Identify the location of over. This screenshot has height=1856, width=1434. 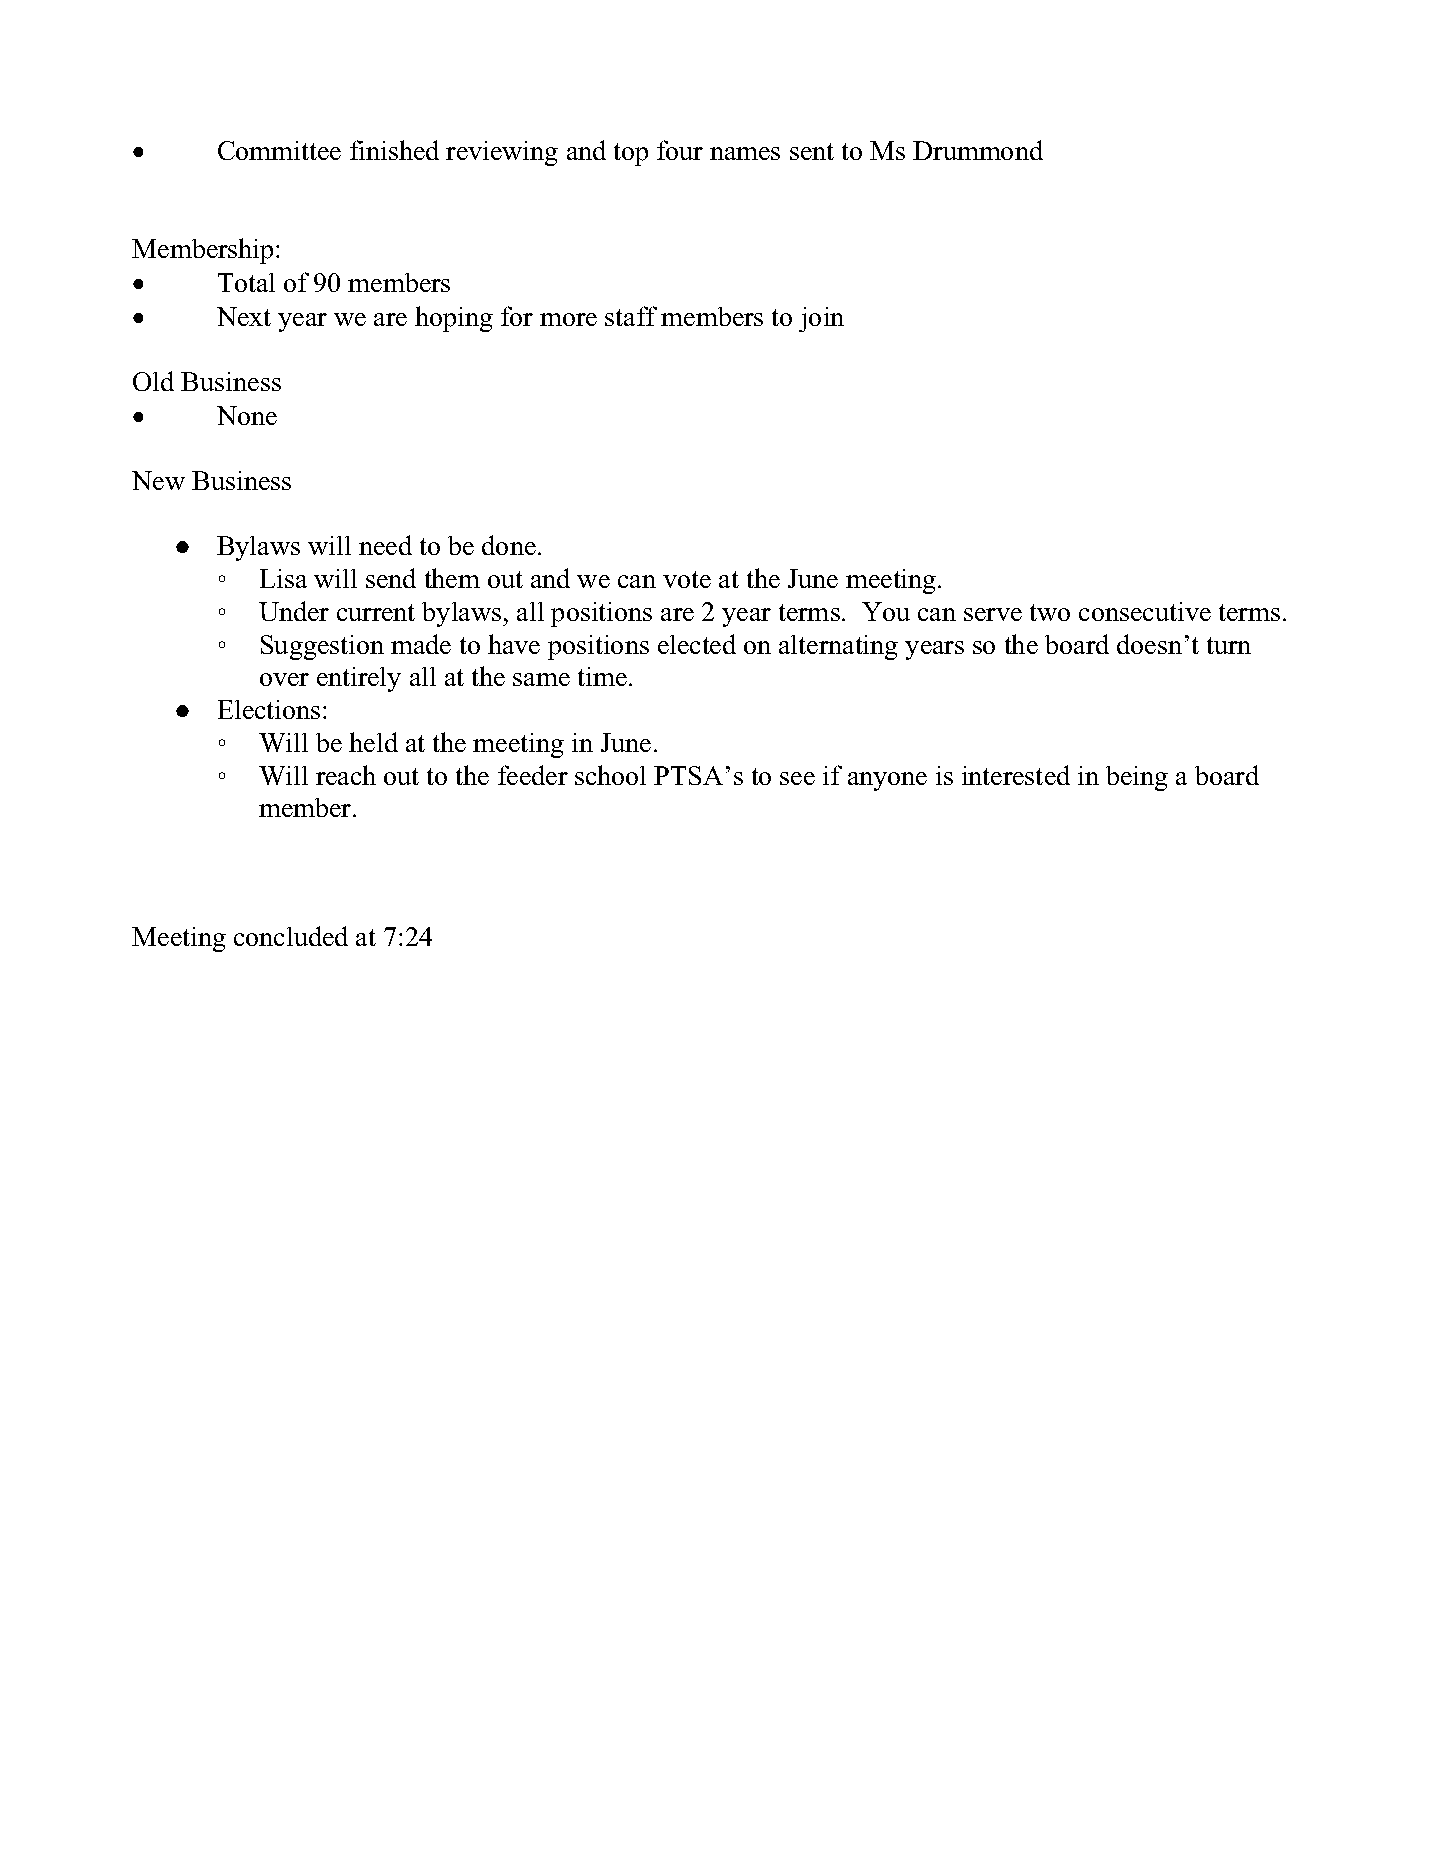
(284, 679).
